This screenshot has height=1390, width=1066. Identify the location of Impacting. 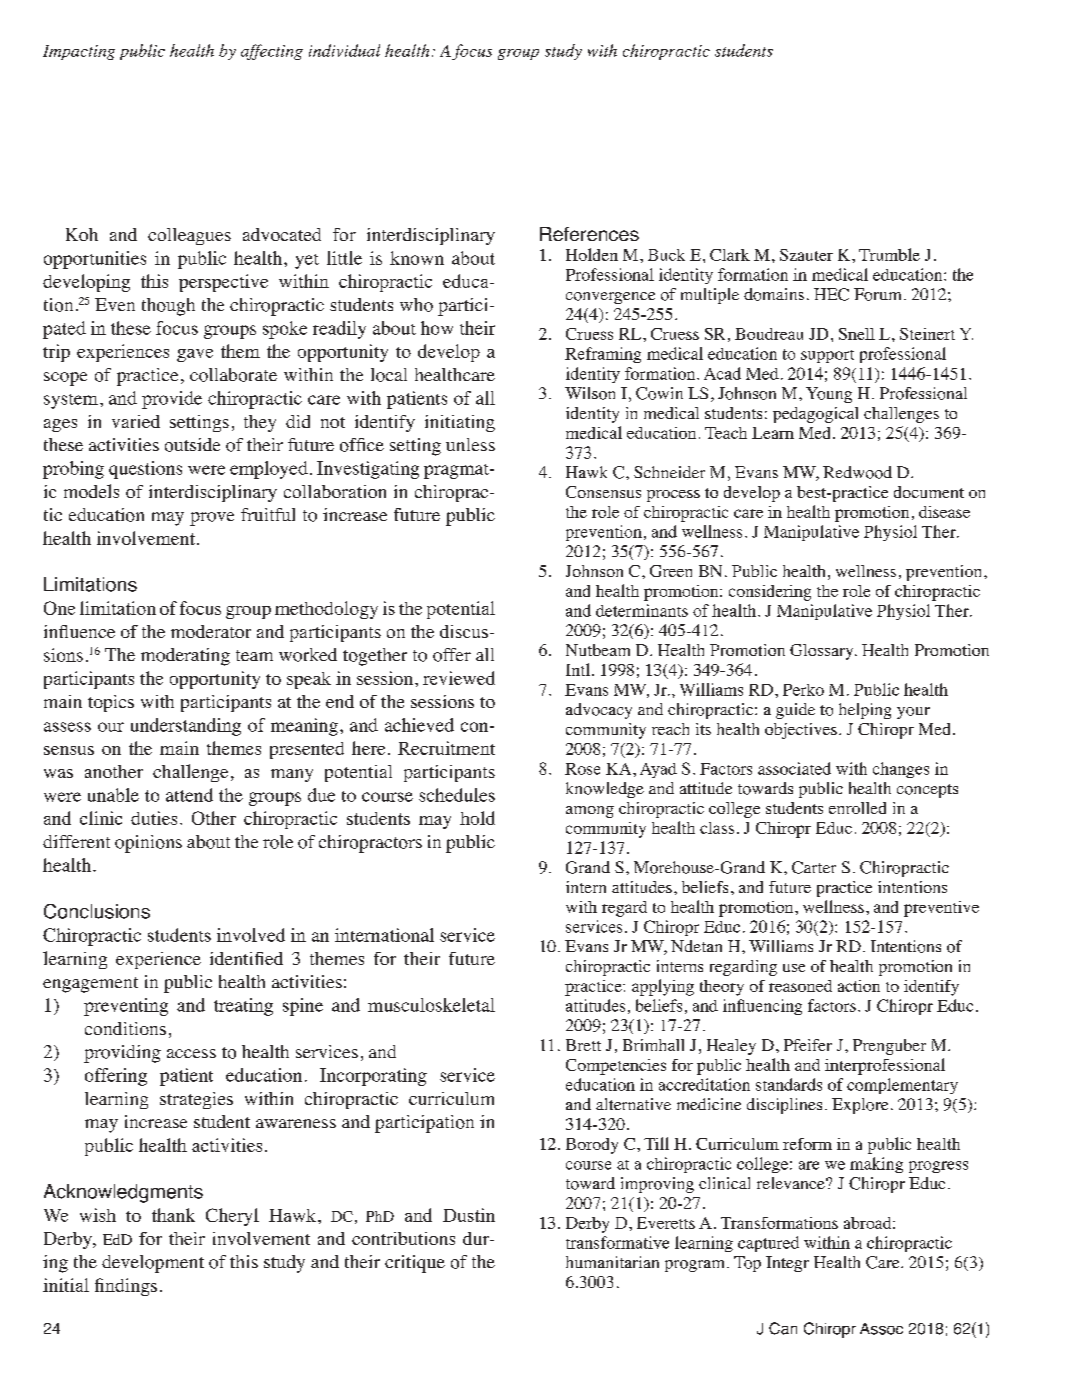
(79, 52).
